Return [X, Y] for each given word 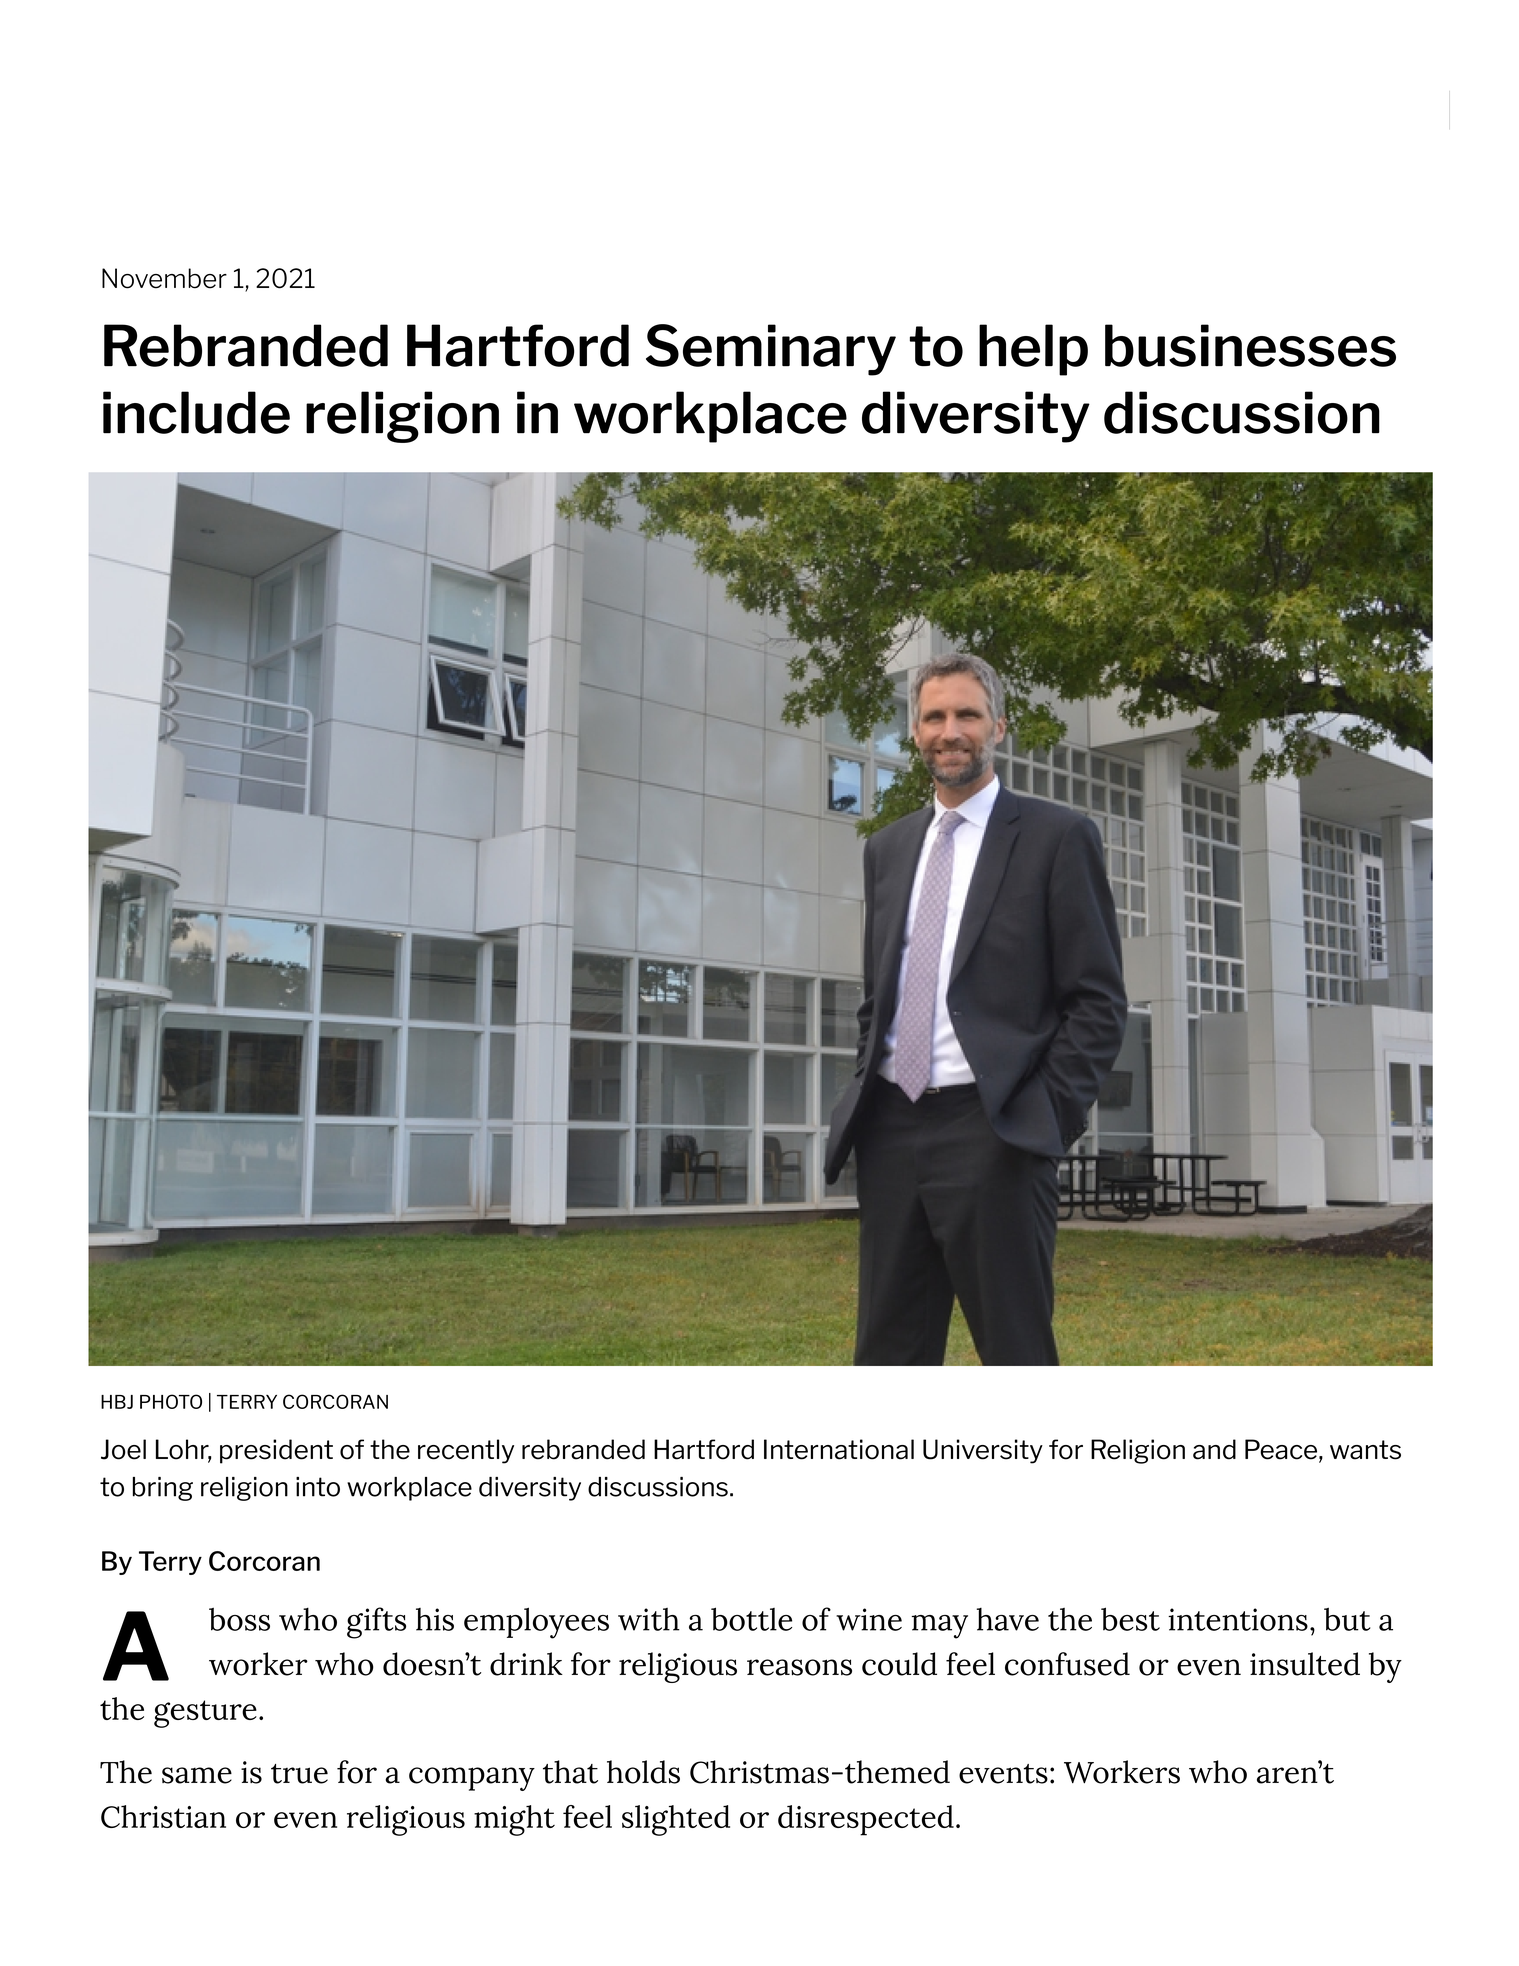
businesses [1250, 345]
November [164, 278]
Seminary [771, 350]
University [983, 1451]
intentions [1238, 1619]
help [1033, 350]
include [196, 412]
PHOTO [171, 1401]
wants [1365, 1450]
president [276, 1451]
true [299, 1774]
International [839, 1449]
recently [466, 1451]
